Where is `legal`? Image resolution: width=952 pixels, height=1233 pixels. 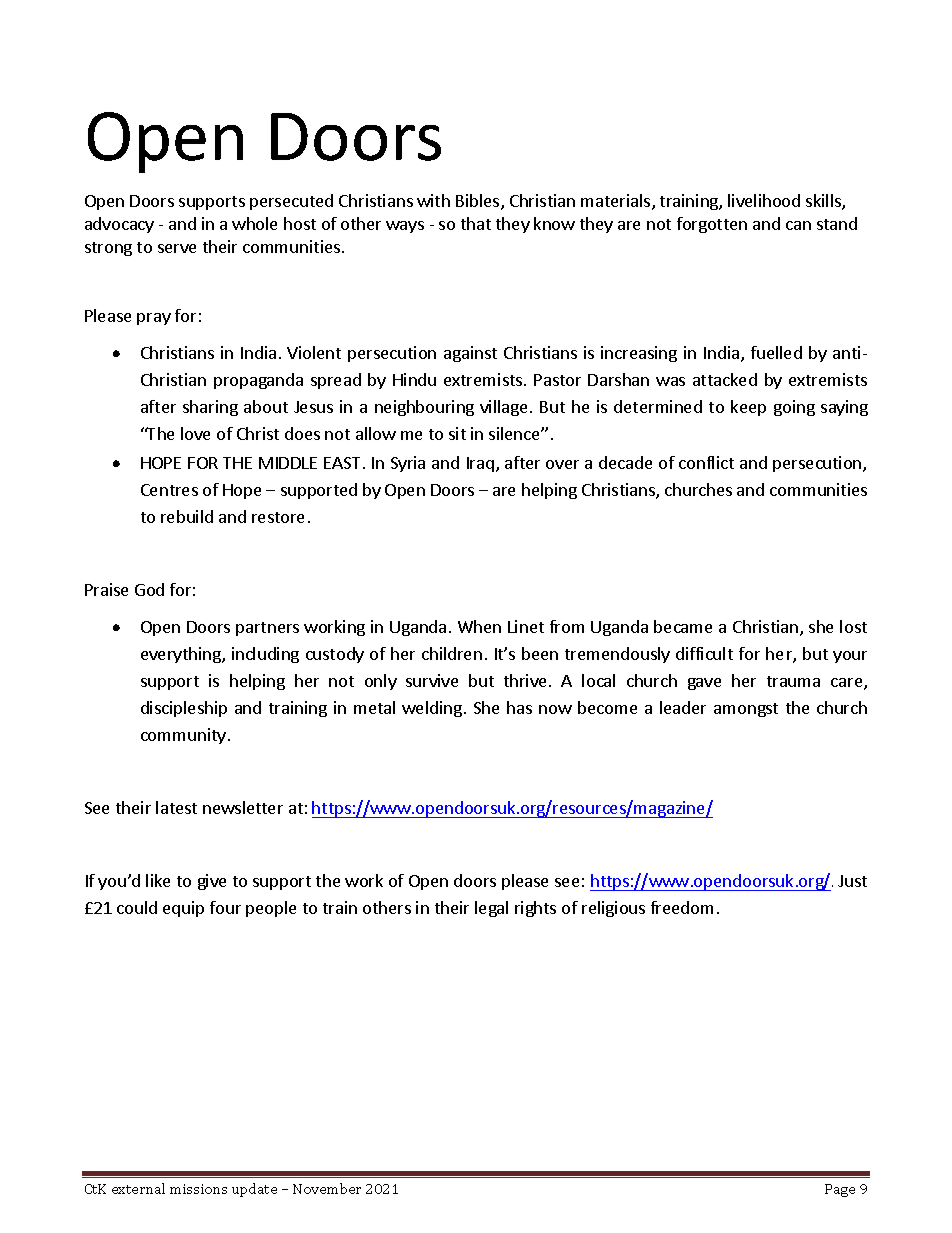
legal is located at coordinates (491, 909).
